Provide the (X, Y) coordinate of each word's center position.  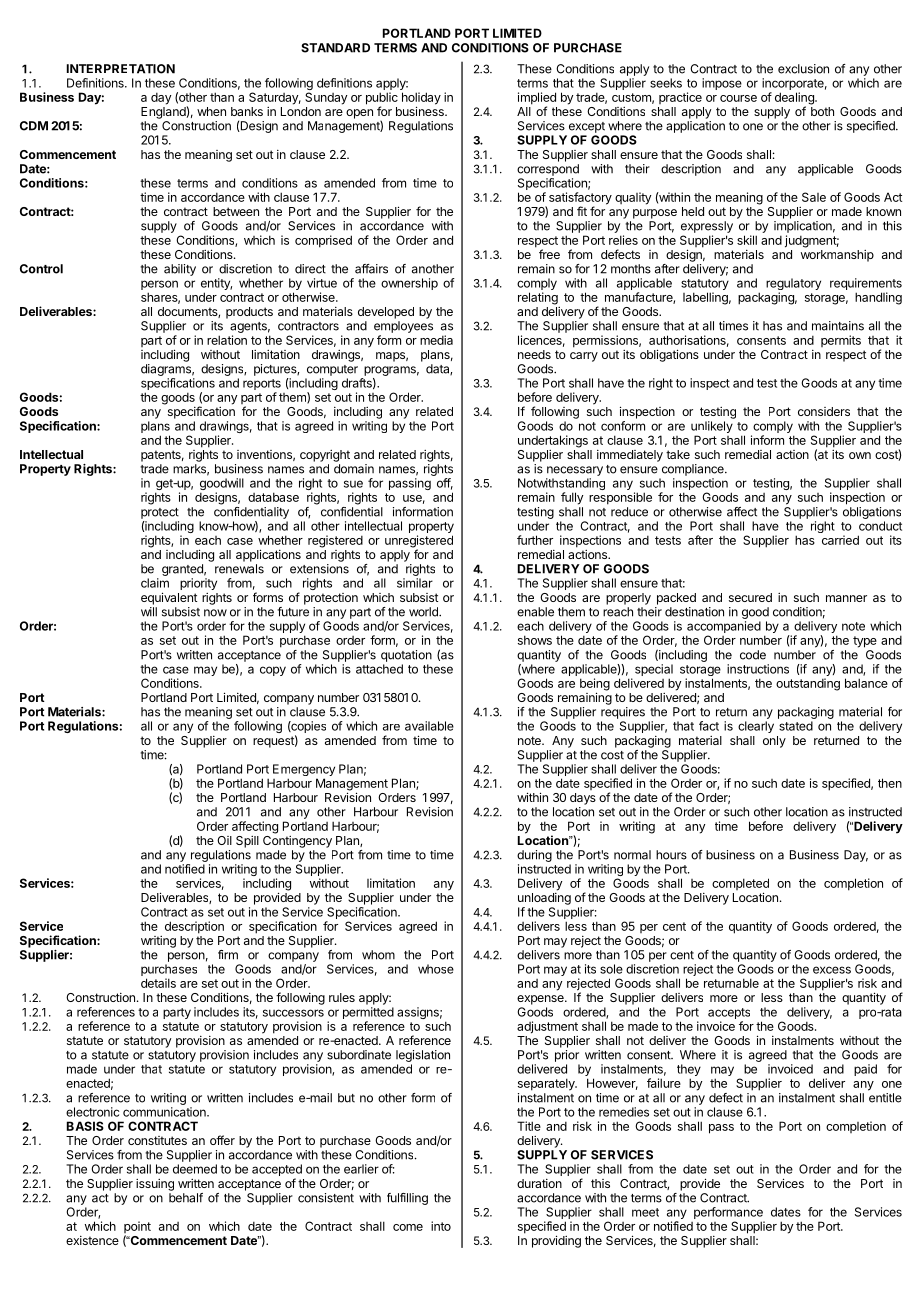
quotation (406, 656)
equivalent (169, 598)
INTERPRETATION (121, 69)
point (137, 1228)
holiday (421, 99)
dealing (795, 99)
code (753, 655)
